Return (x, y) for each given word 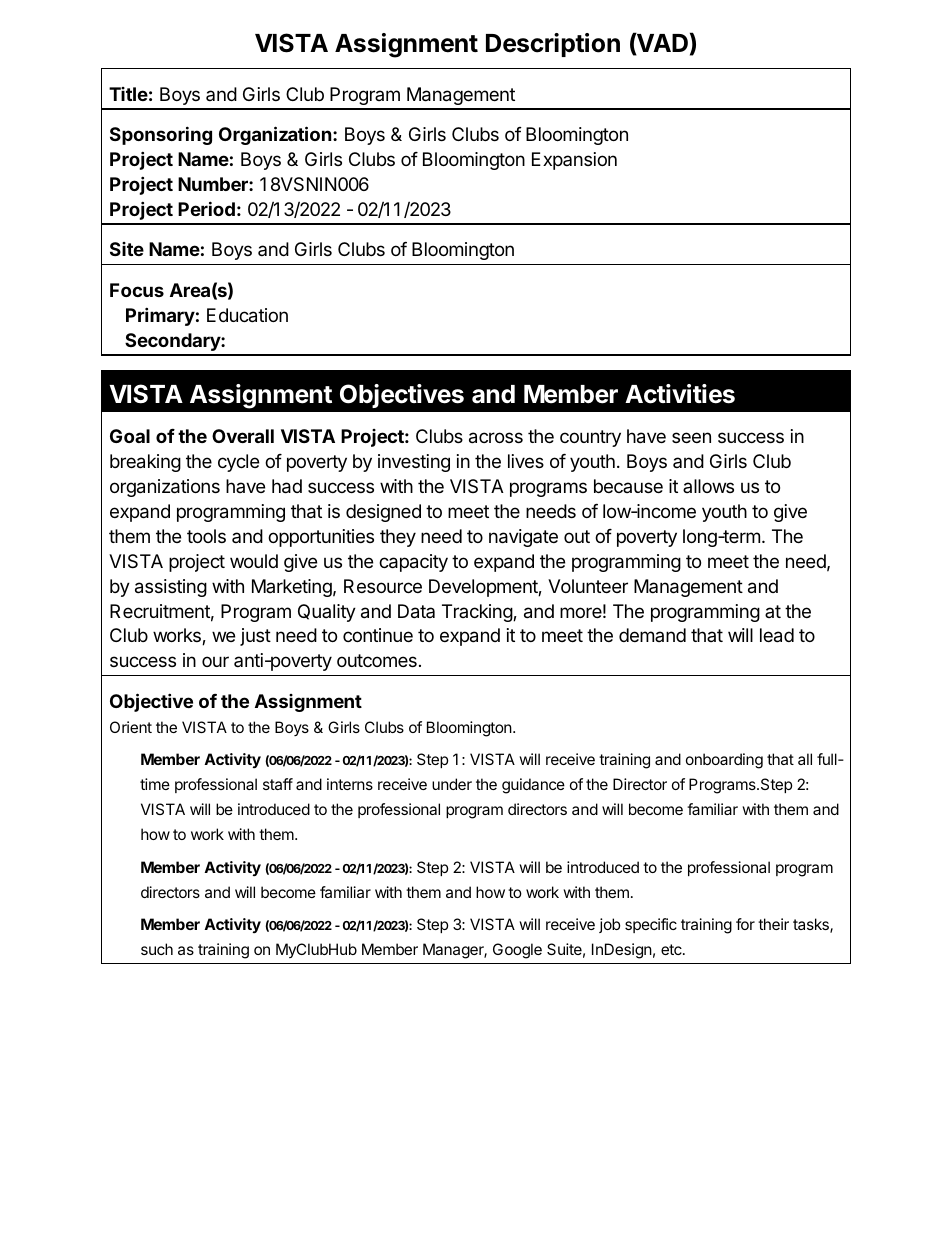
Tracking (478, 613)
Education (247, 315)
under (452, 784)
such (157, 949)
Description (553, 45)
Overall (243, 436)
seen (691, 437)
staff (278, 784)
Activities (680, 394)
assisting (171, 588)
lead (777, 635)
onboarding (724, 761)
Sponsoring (161, 135)
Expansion (574, 161)
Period (206, 208)
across (496, 438)
